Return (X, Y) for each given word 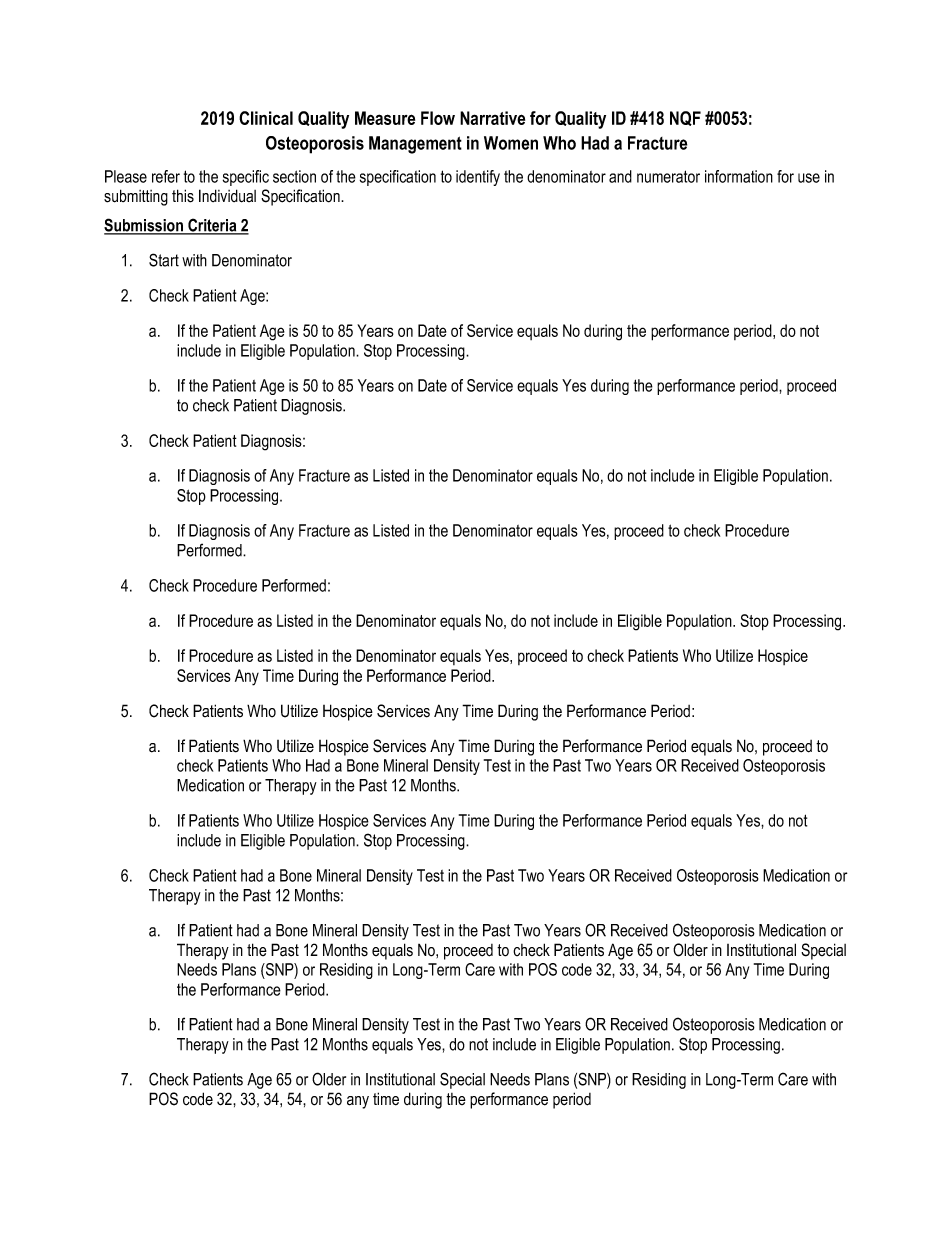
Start (164, 260)
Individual (227, 196)
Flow (438, 118)
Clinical (266, 118)
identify (478, 178)
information (739, 176)
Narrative (492, 118)
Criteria (212, 226)
